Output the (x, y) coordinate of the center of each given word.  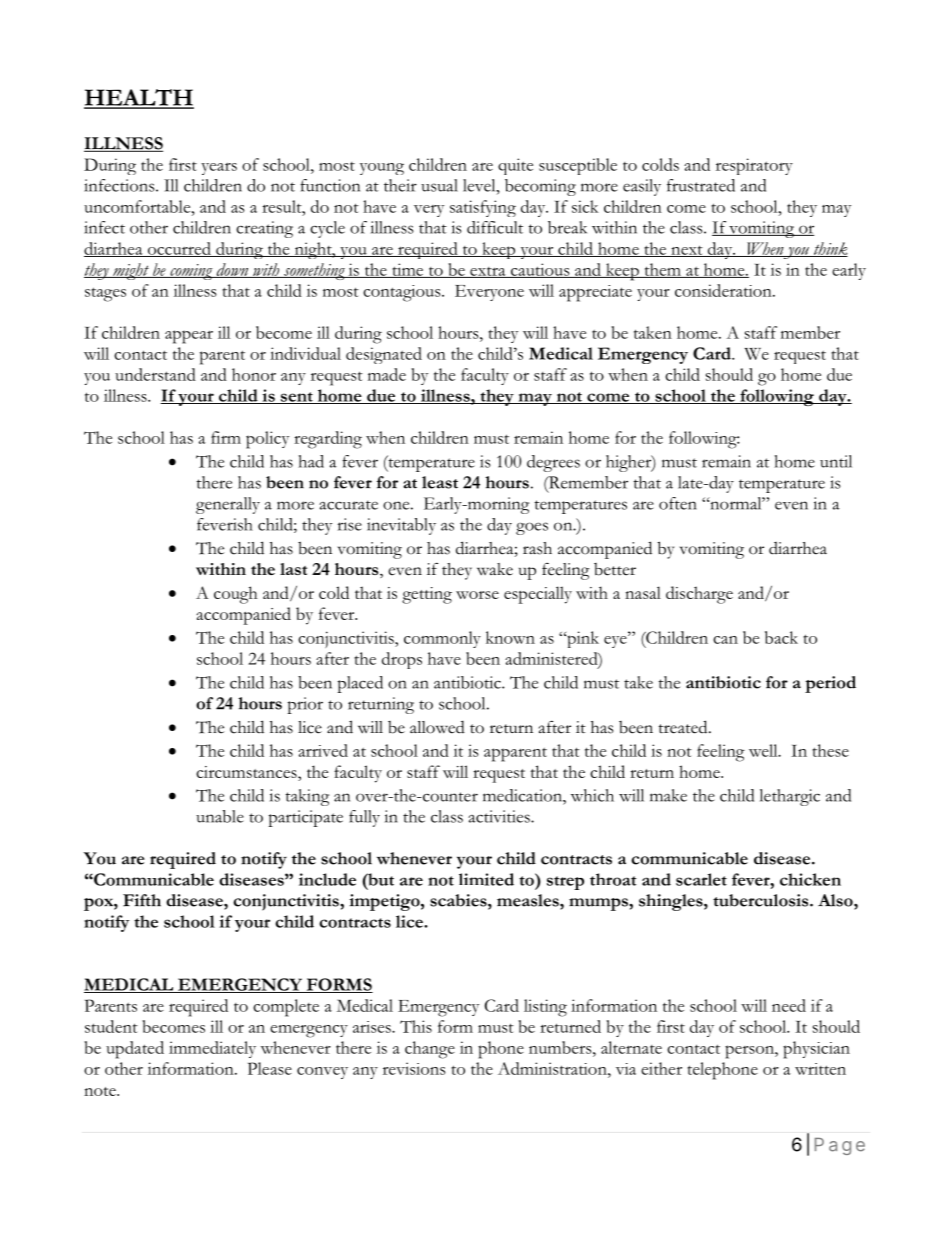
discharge (699, 595)
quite (515, 166)
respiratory (754, 166)
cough (235, 595)
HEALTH (139, 98)
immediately (212, 1049)
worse (477, 595)
